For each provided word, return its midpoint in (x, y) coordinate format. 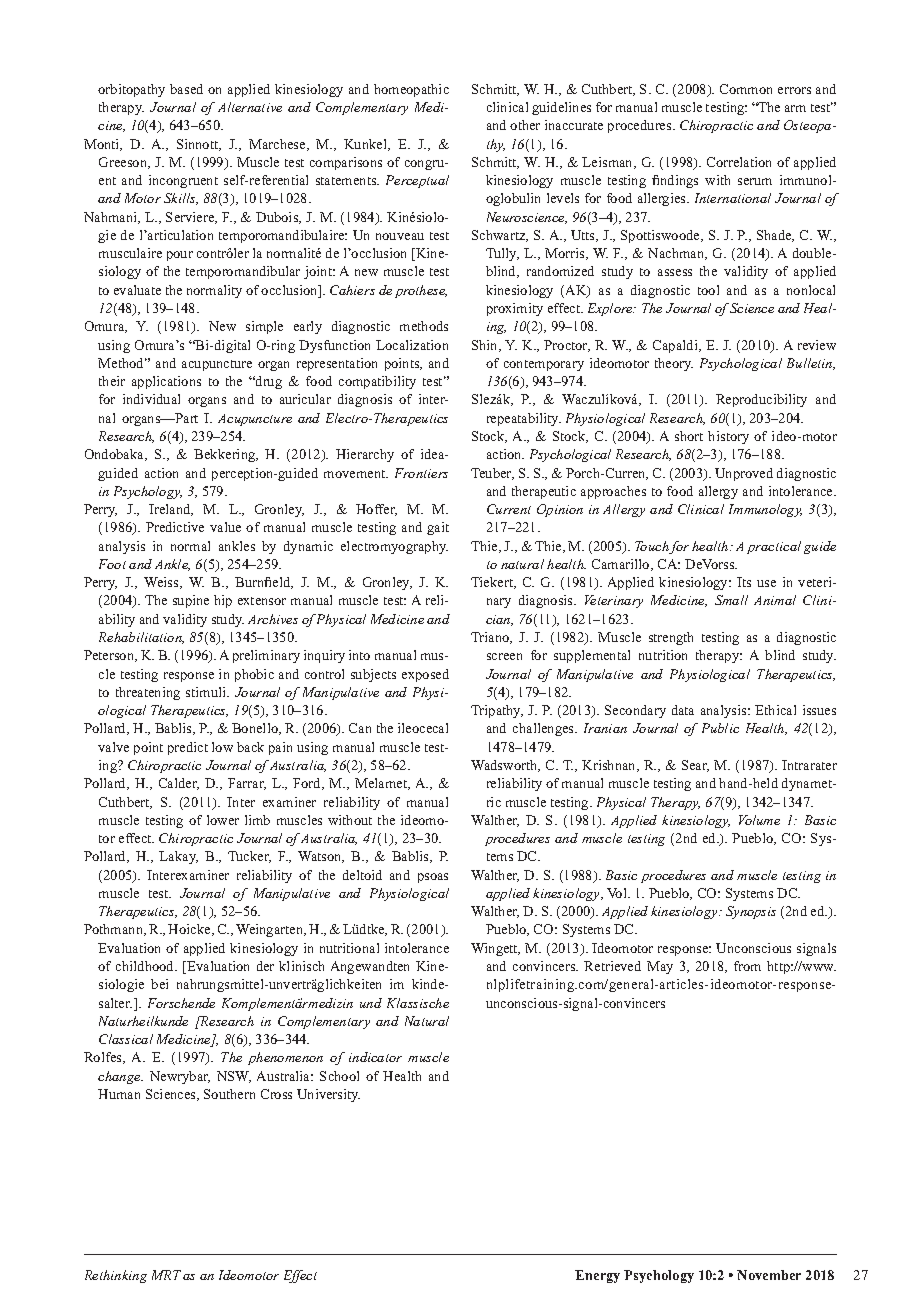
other (525, 125)
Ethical (775, 710)
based (186, 89)
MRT (166, 1275)
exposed (425, 675)
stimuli (207, 692)
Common (746, 89)
